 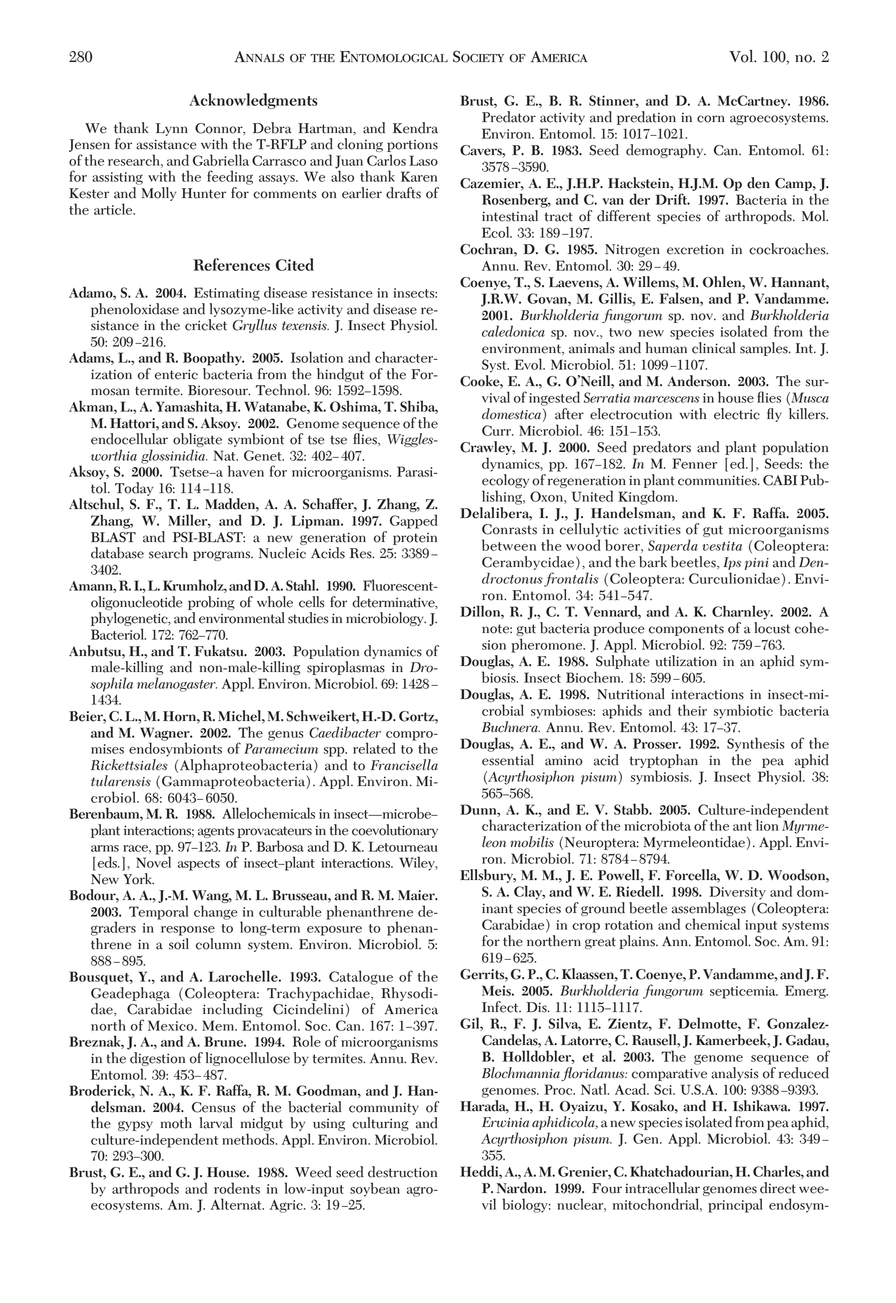 I want to click on enteric, so click(x=176, y=374).
